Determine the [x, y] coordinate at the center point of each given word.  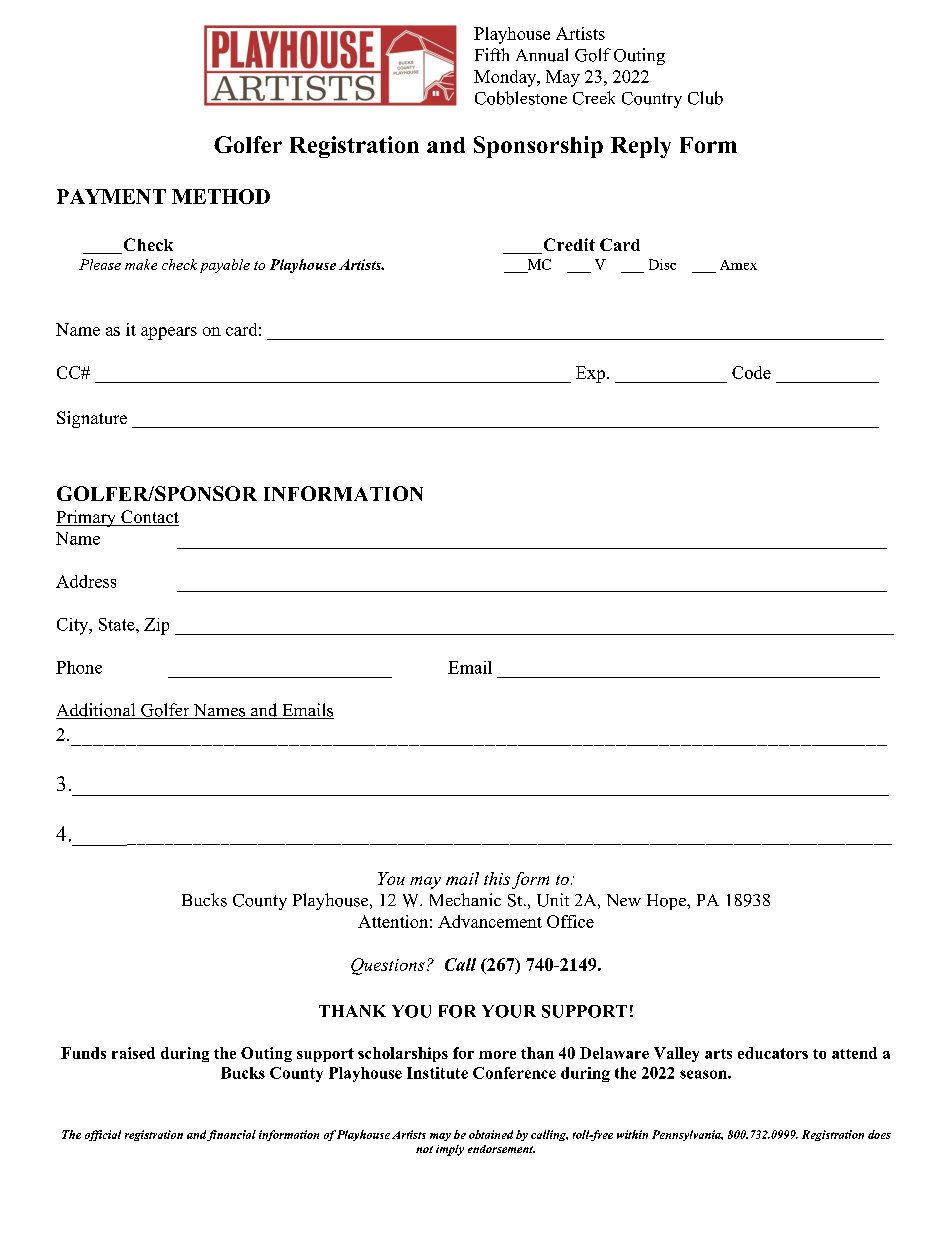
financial [231, 1135]
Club [705, 98]
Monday [506, 78]
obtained [491, 1134]
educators [773, 1053]
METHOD [221, 196]
